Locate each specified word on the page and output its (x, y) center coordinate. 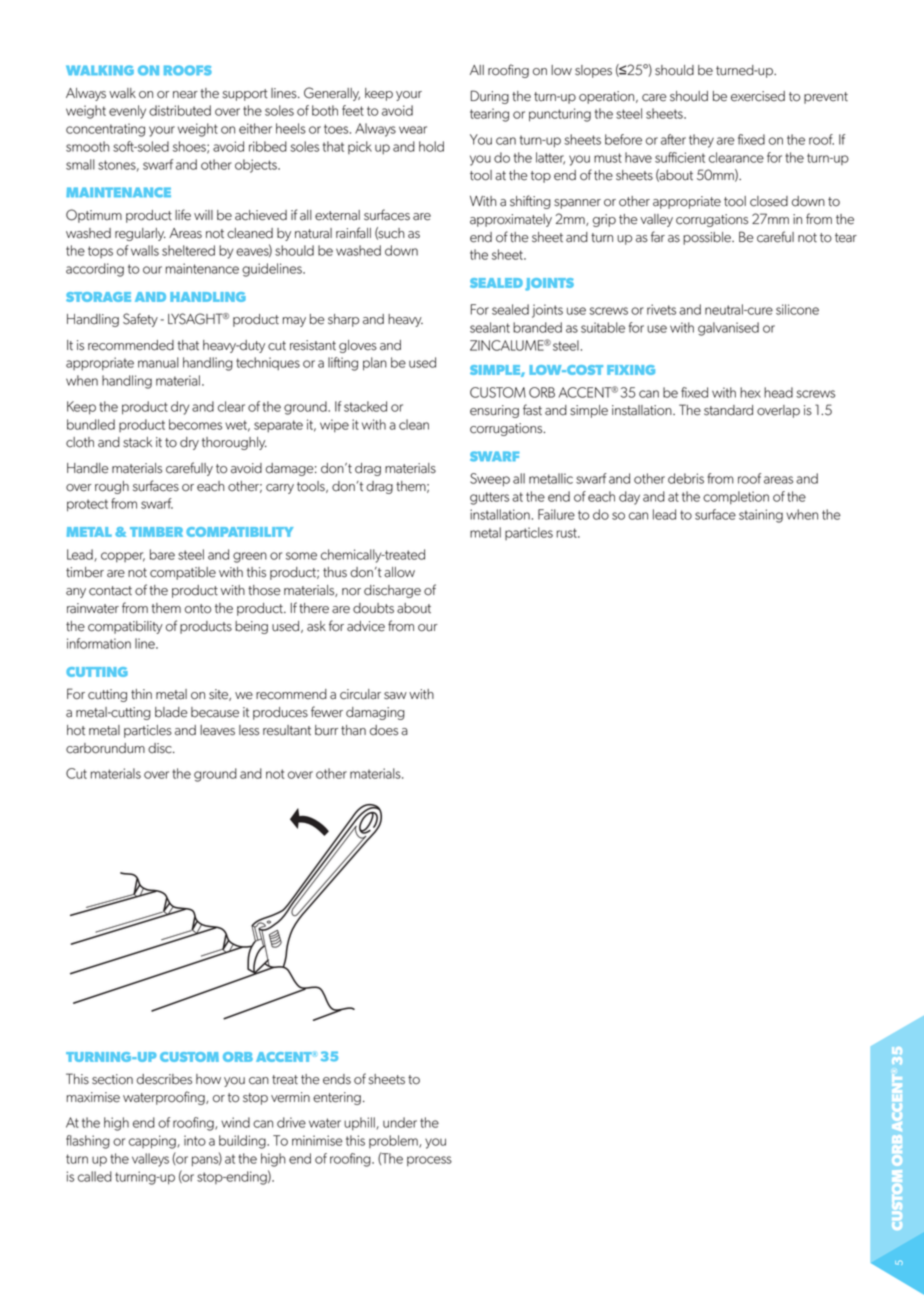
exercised (758, 96)
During (490, 97)
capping (153, 1142)
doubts (373, 608)
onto (198, 609)
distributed (180, 110)
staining (761, 516)
